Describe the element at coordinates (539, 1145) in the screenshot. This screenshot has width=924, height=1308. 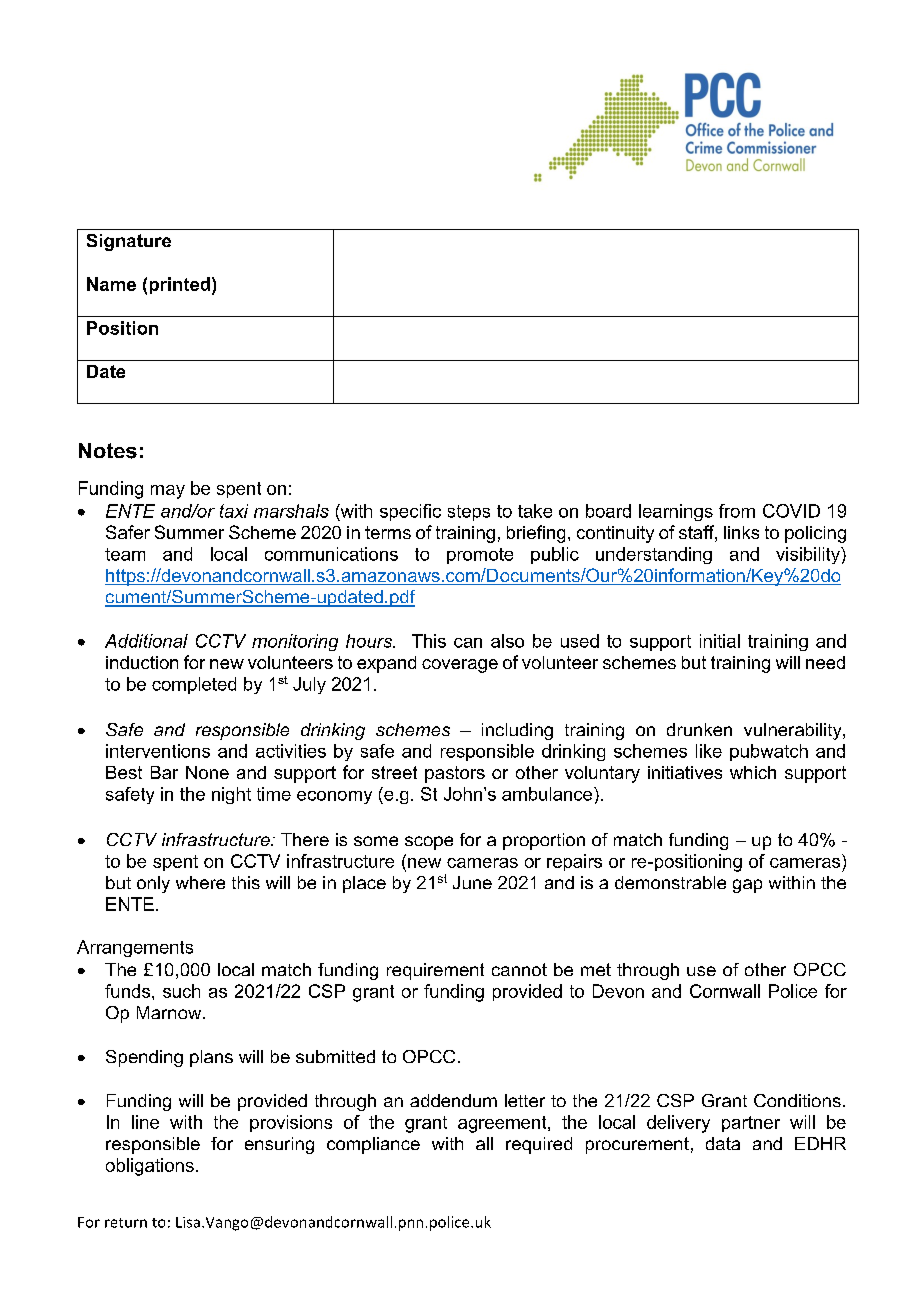
I see `required` at that location.
